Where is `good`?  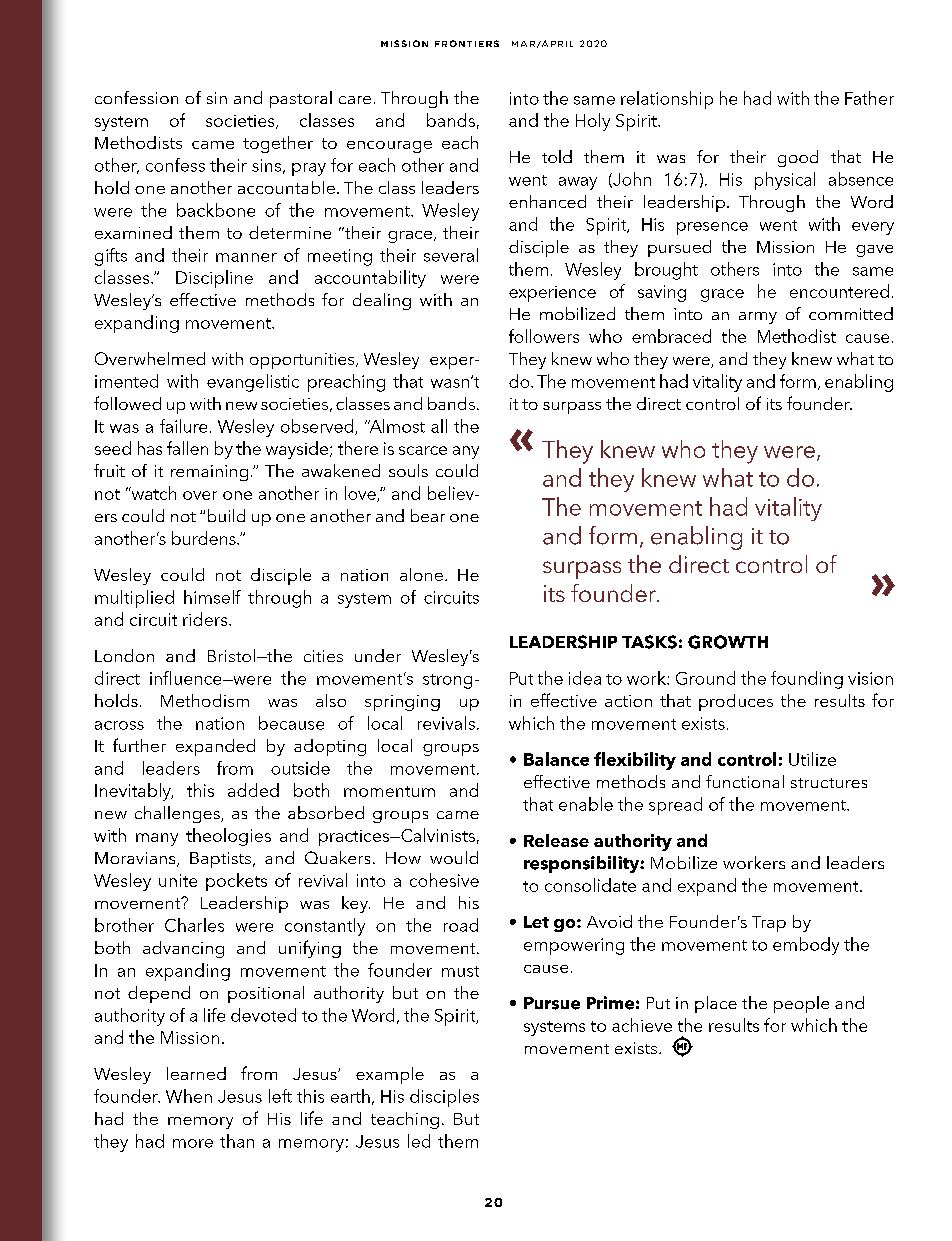
good is located at coordinates (798, 158).
